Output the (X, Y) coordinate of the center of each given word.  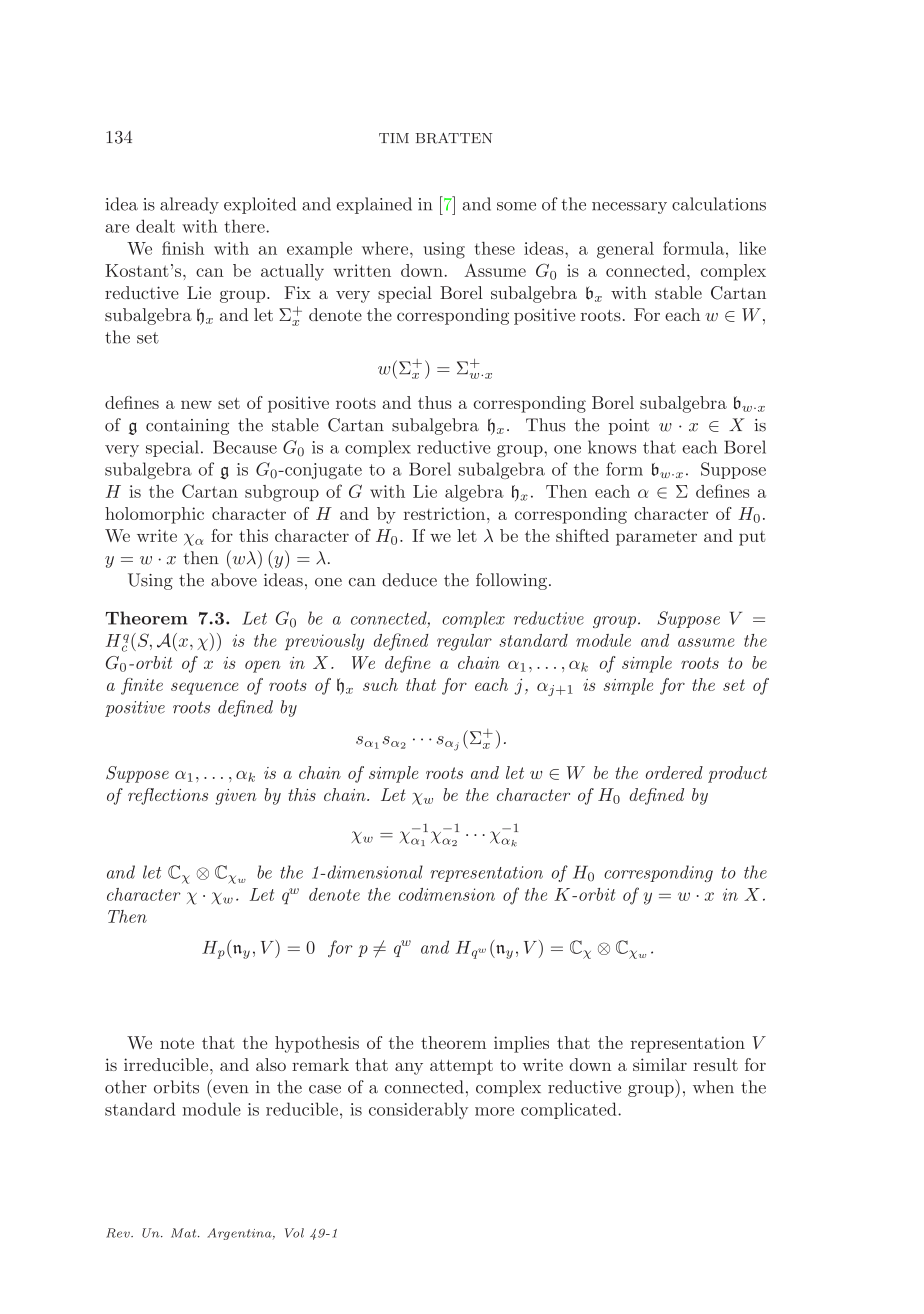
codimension (447, 894)
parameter (656, 538)
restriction (446, 513)
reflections (168, 796)
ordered (674, 772)
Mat (185, 1233)
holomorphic (154, 515)
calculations (719, 204)
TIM (394, 138)
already (189, 205)
